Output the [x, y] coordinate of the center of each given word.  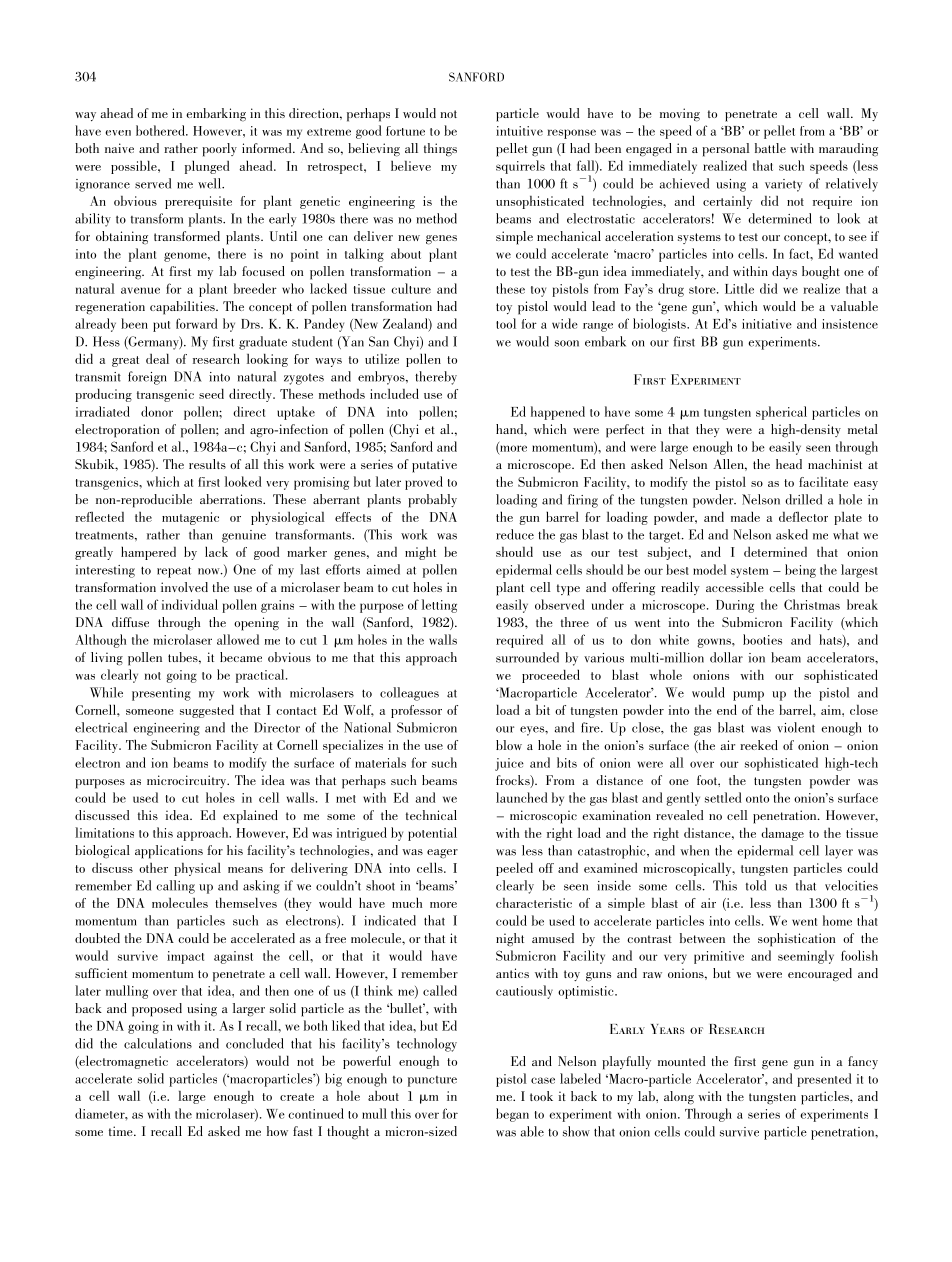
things [440, 150]
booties [762, 639]
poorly [219, 150]
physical [197, 869]
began [512, 1115]
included [394, 393]
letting [439, 606]
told [756, 885]
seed [211, 393]
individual [190, 604]
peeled [514, 869]
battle [770, 148]
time [122, 1131]
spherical [781, 413]
